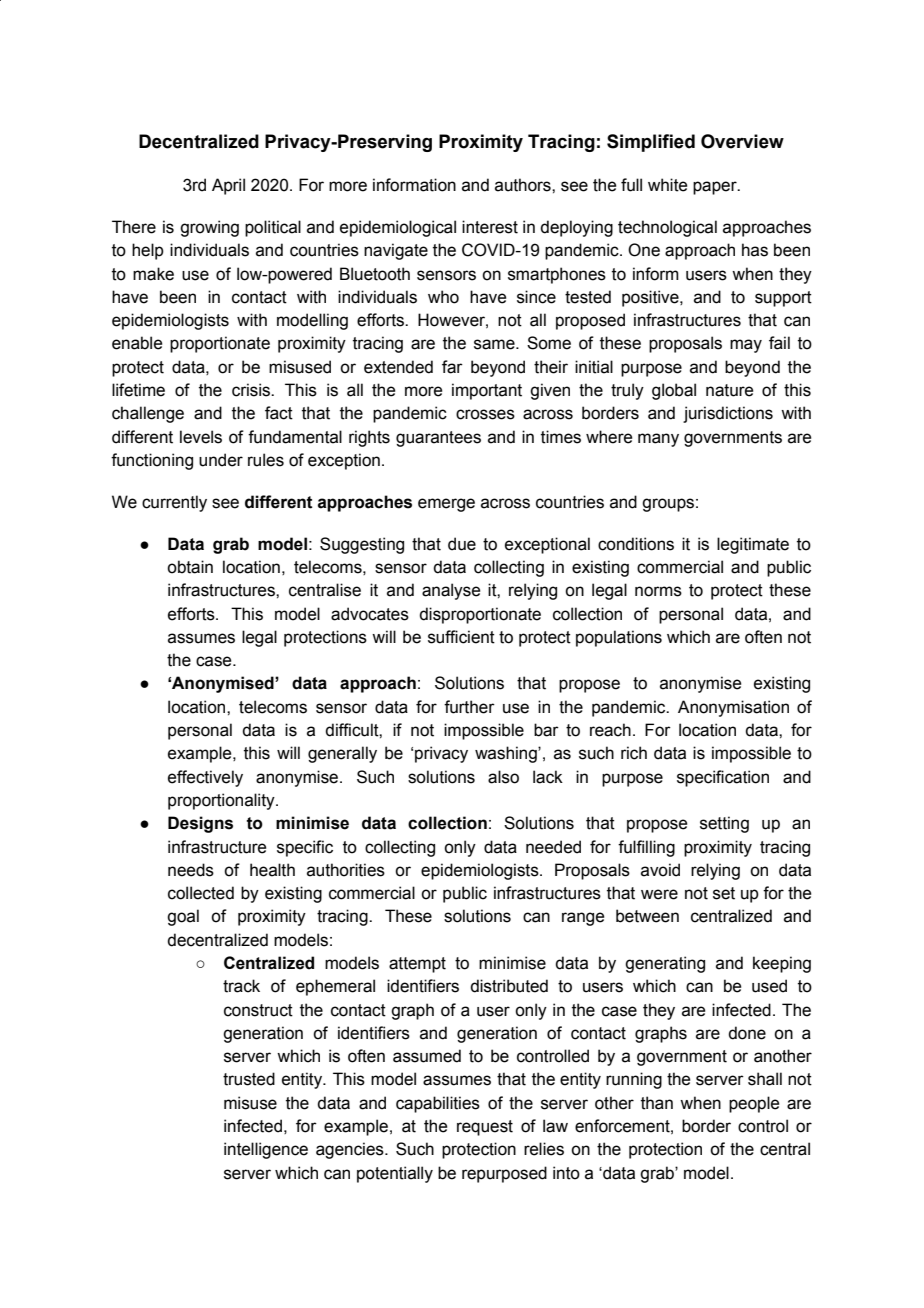 This page has width=924, height=1308. I want to click on paper, so click(716, 188).
